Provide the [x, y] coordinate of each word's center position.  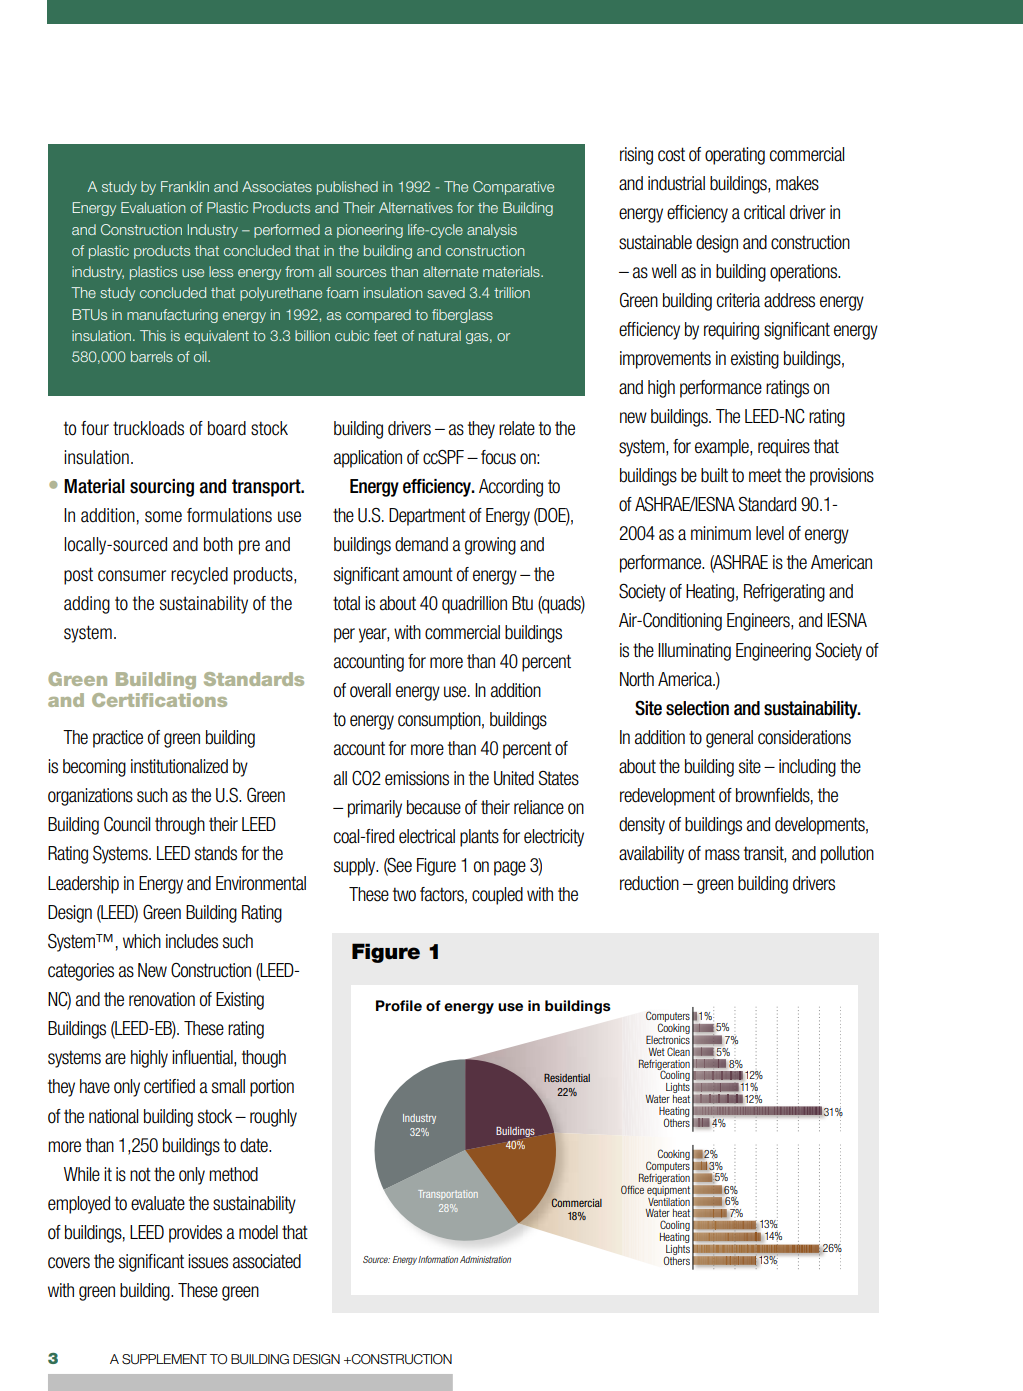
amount [428, 574]
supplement [164, 1359]
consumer [132, 576]
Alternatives [416, 207]
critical [764, 212]
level [770, 533]
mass [722, 855]
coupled [497, 896]
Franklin [185, 186]
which [142, 941]
